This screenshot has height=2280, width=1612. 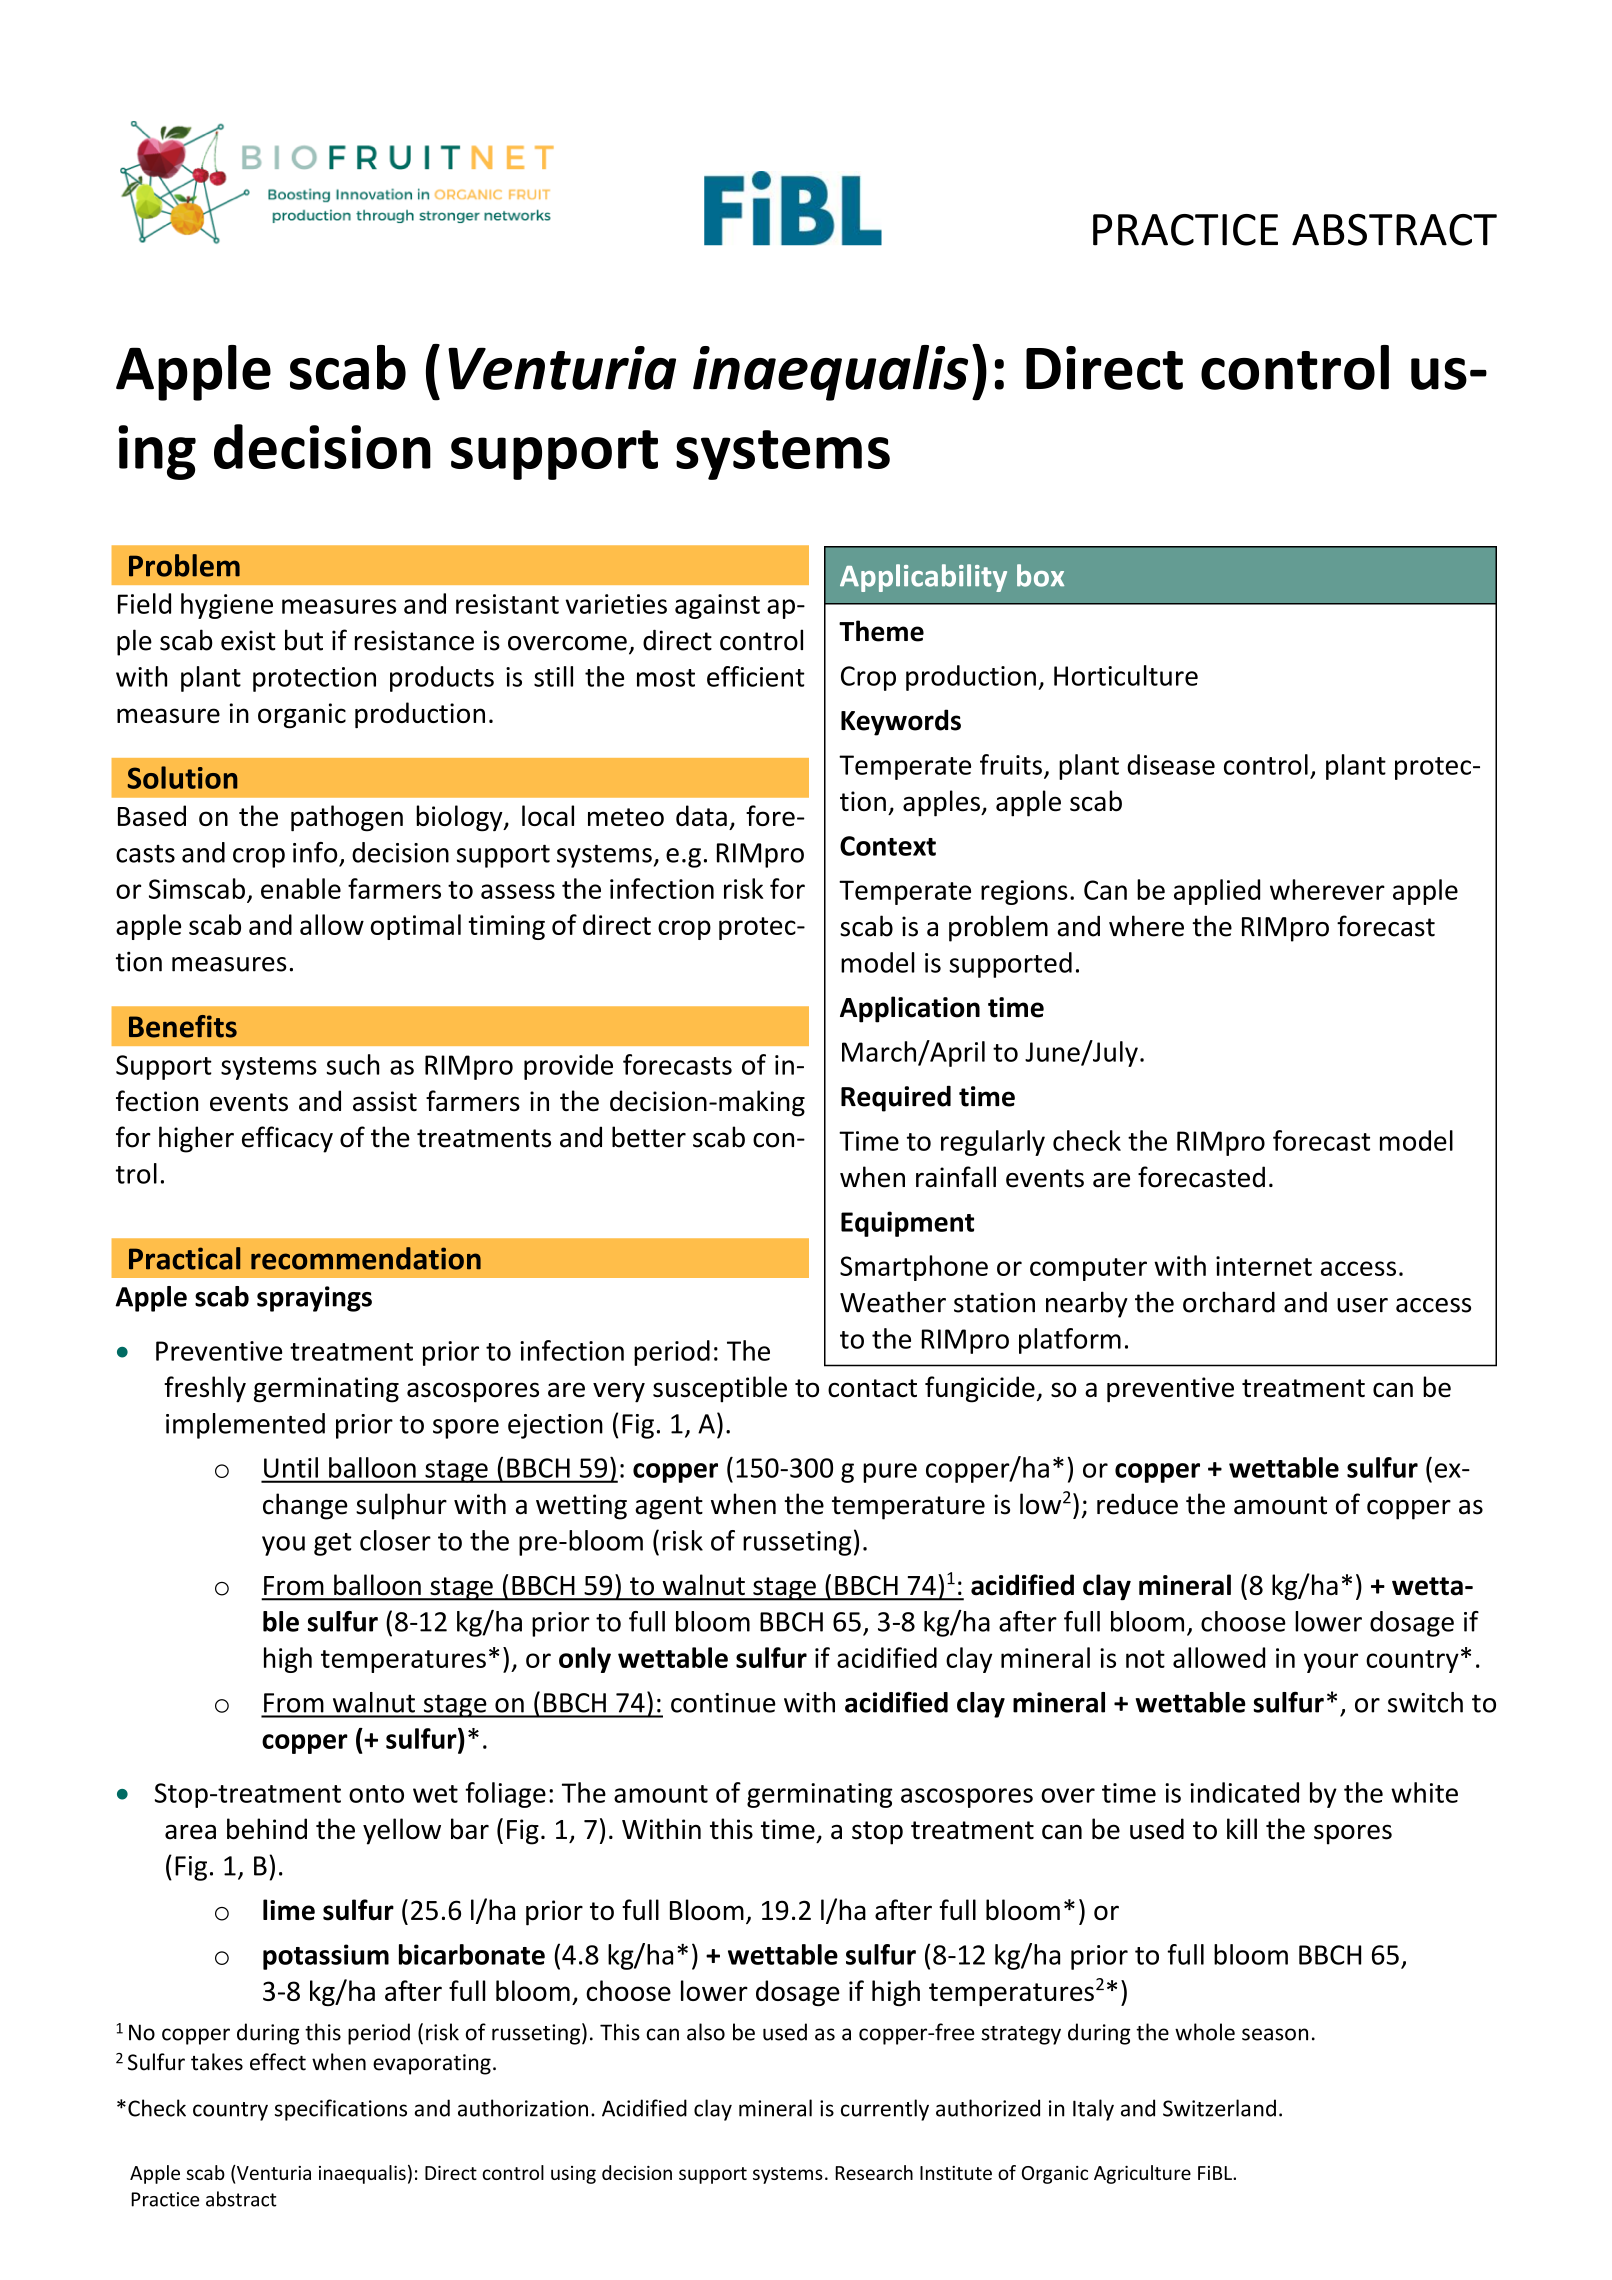 What do you see at coordinates (723, 1703) in the screenshot?
I see `continue` at bounding box center [723, 1703].
